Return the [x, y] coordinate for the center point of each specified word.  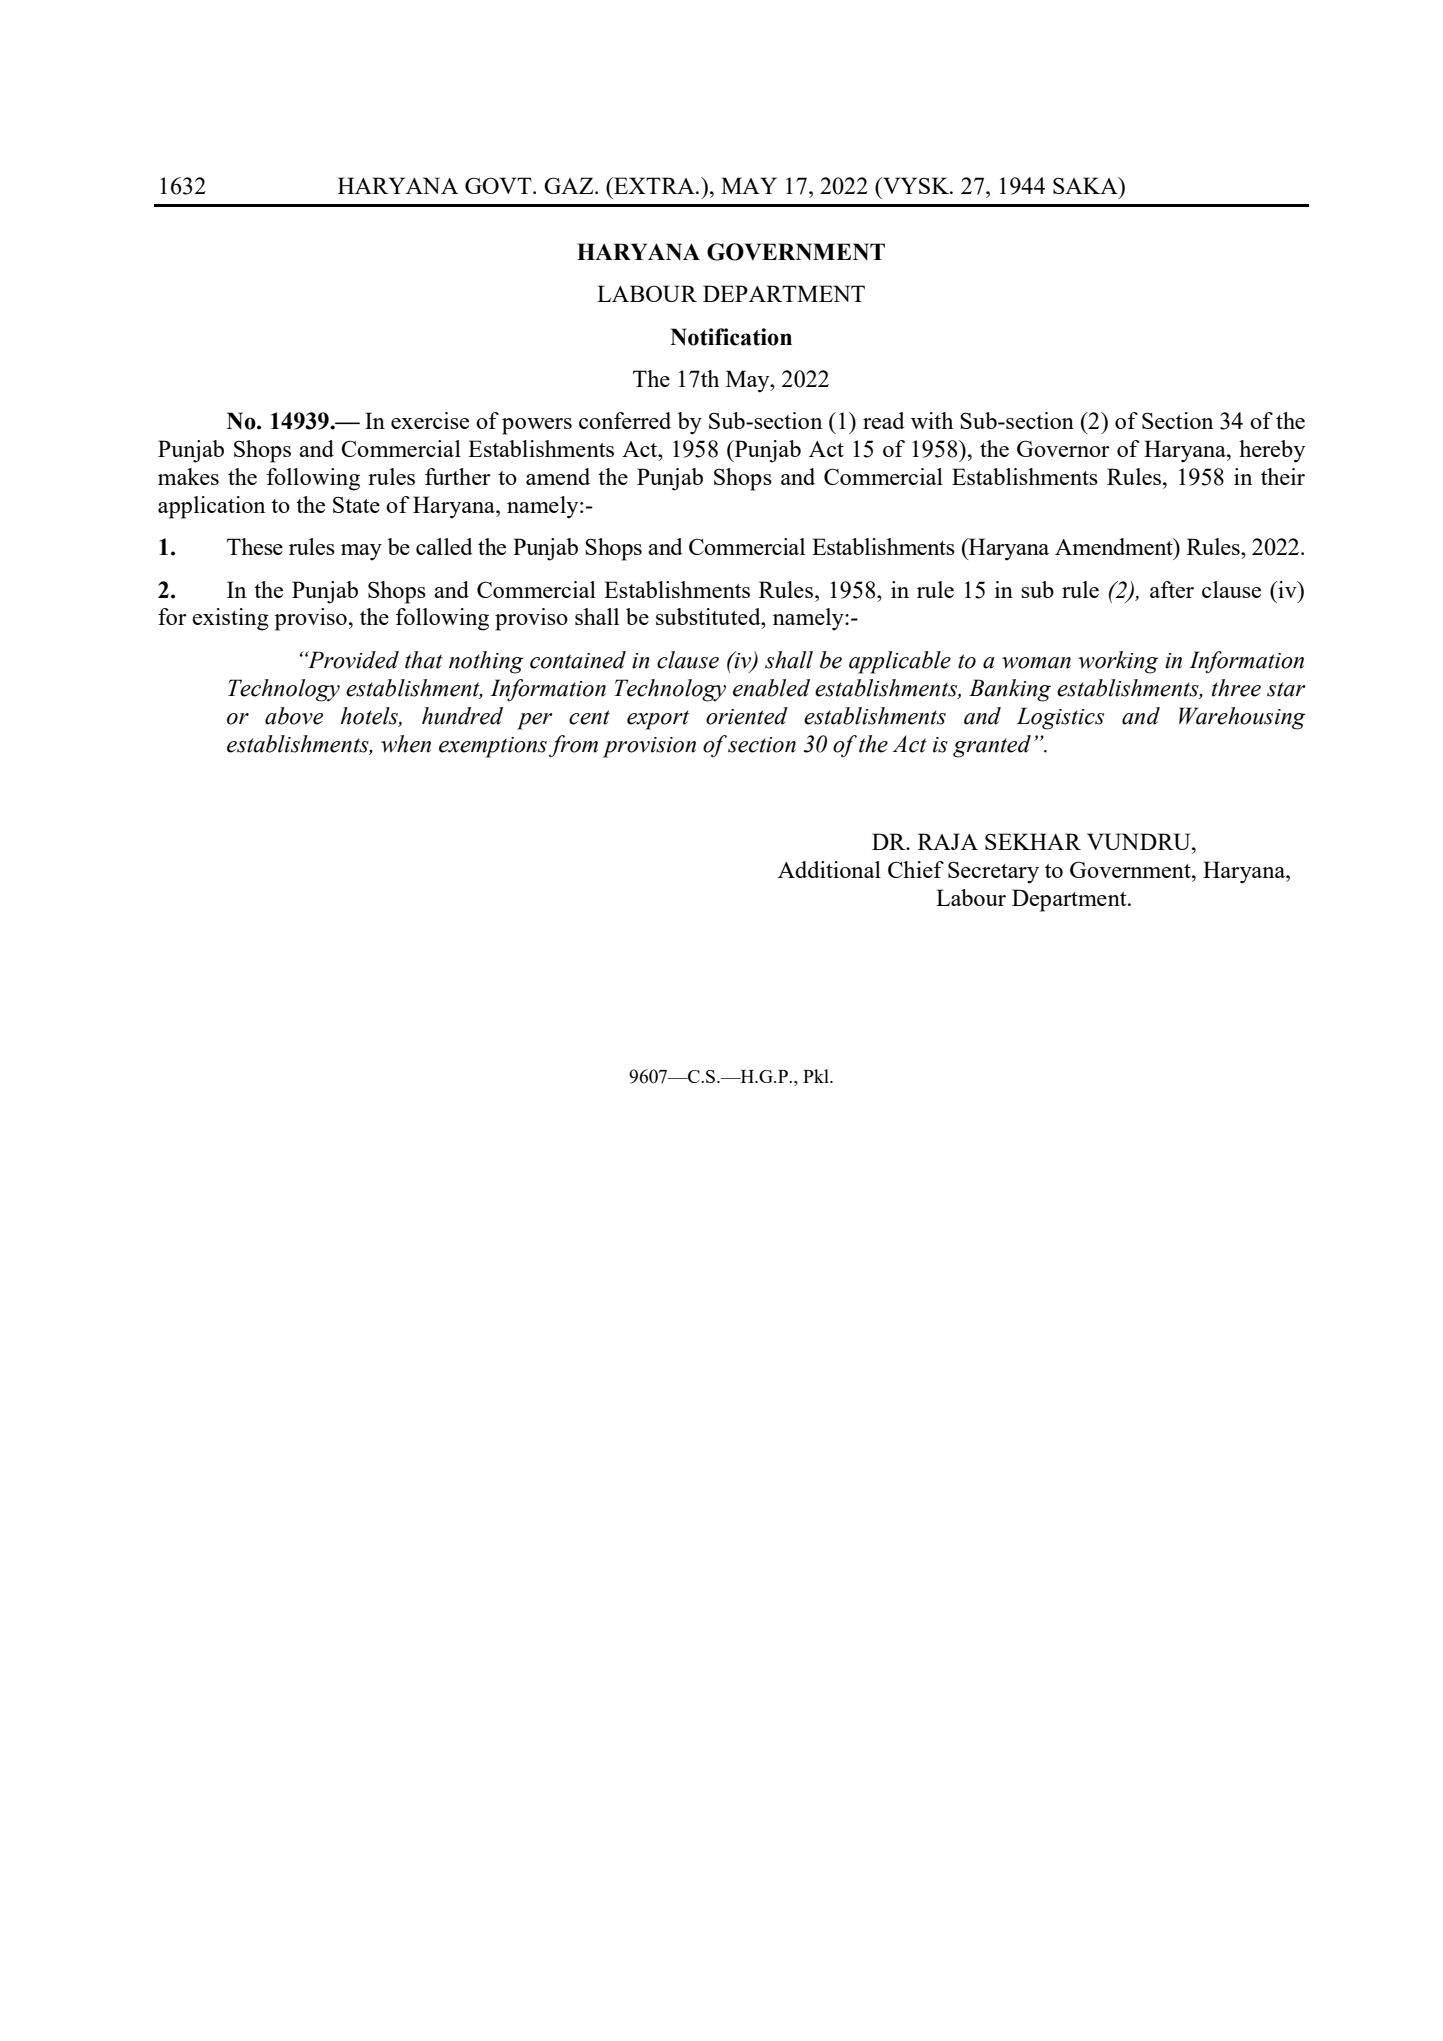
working [1118, 662]
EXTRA [654, 185]
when [406, 744]
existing [230, 619]
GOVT [499, 185]
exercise [430, 420]
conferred [625, 420]
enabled [771, 688]
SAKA [1086, 185]
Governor [1063, 448]
